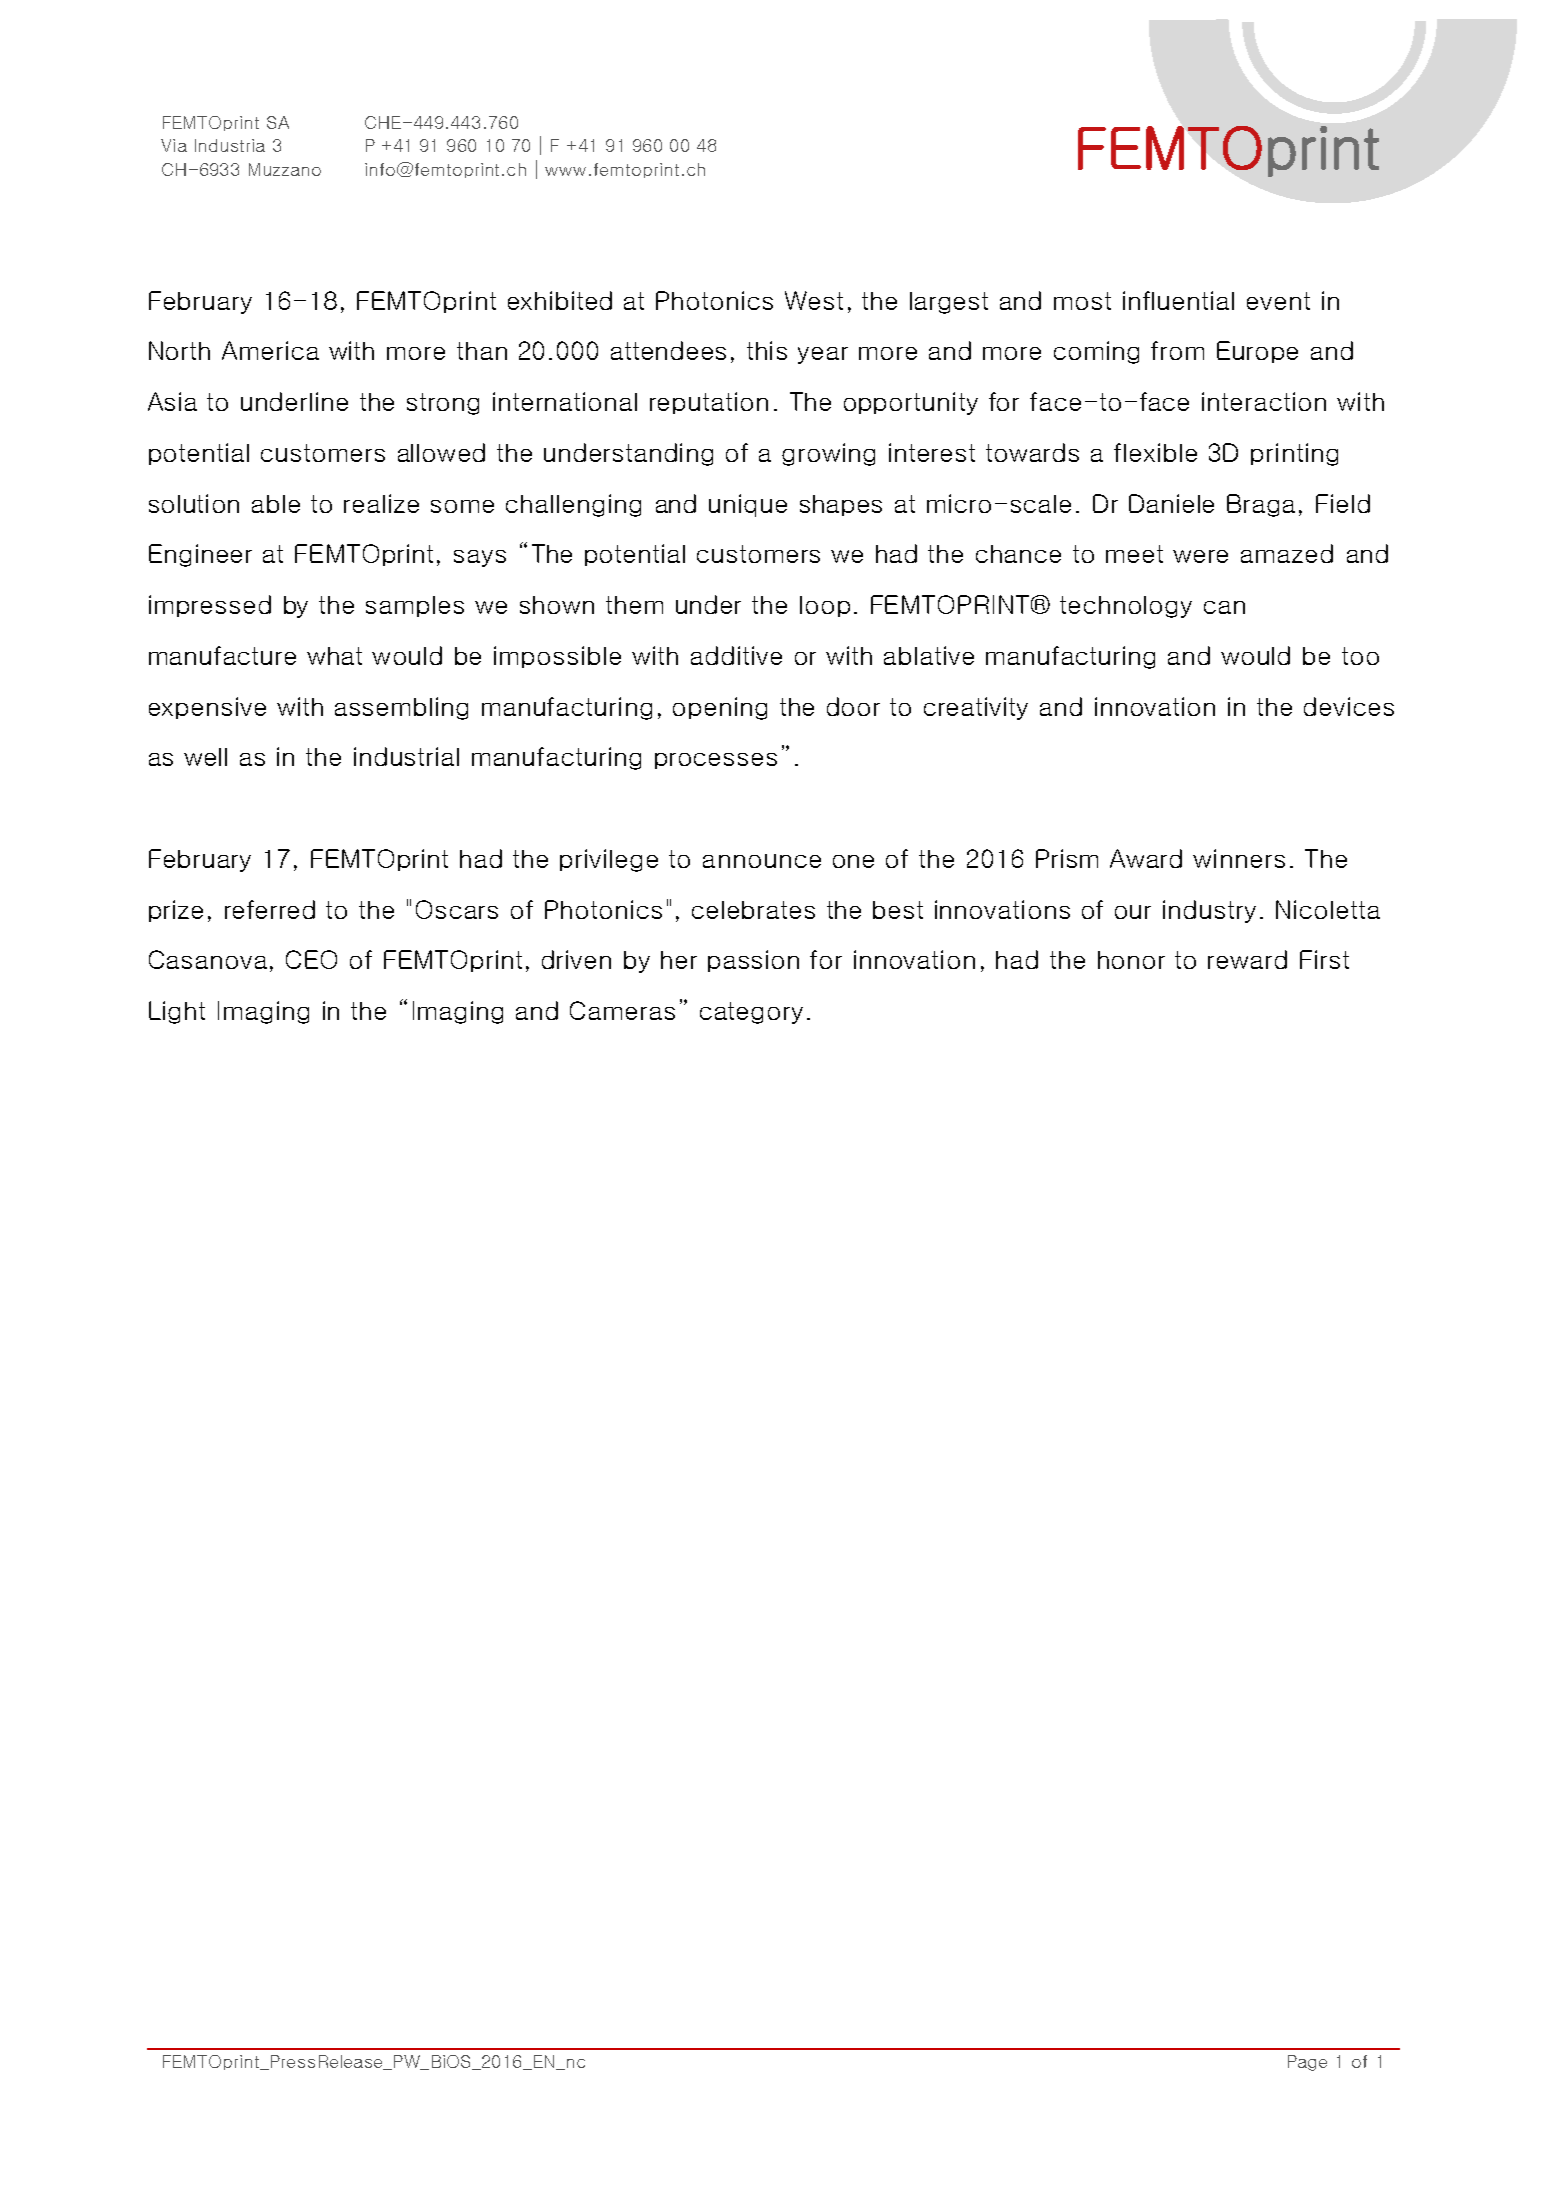 This screenshot has width=1548, height=2189. I want to click on announce, so click(762, 861).
